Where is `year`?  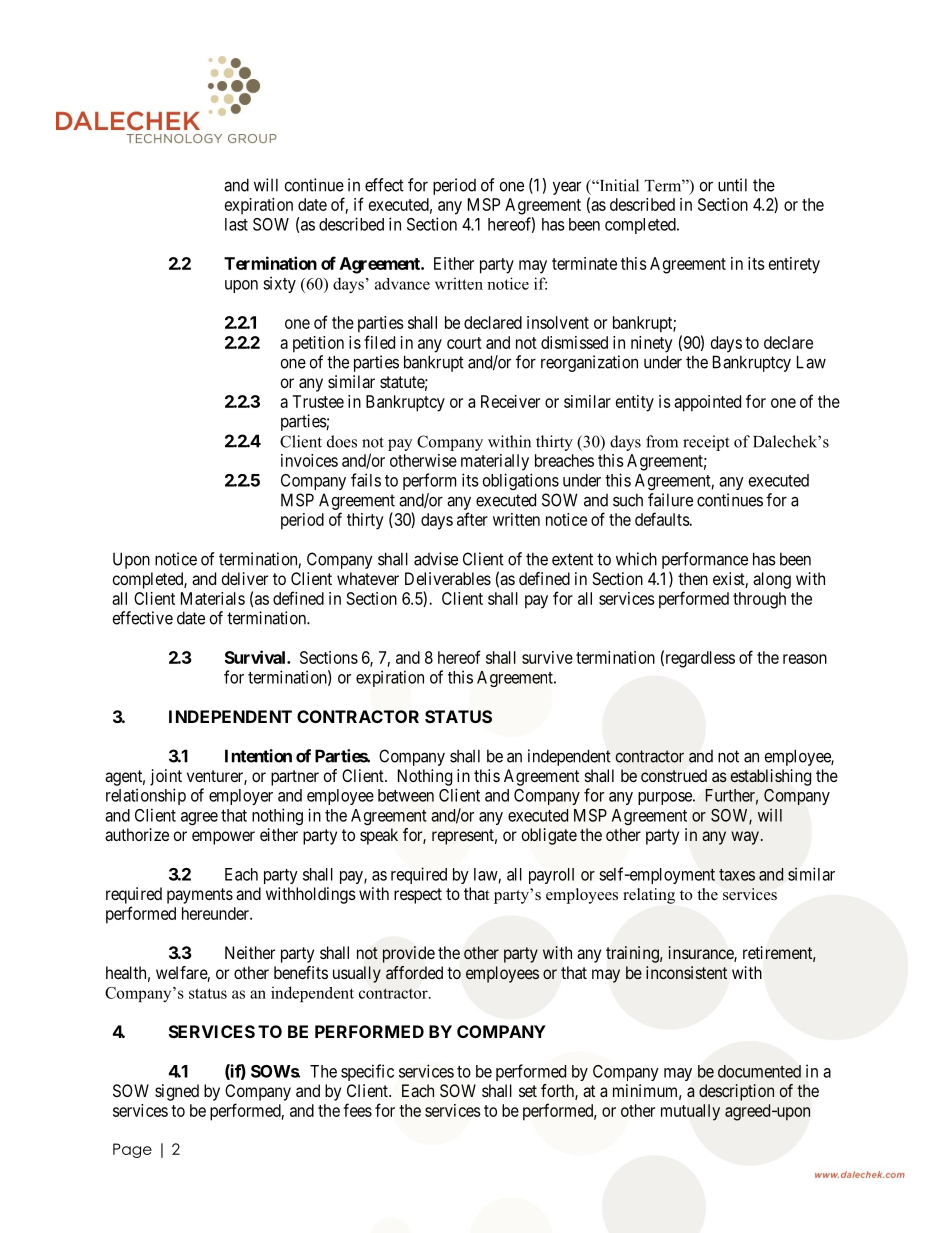
year is located at coordinates (567, 188).
